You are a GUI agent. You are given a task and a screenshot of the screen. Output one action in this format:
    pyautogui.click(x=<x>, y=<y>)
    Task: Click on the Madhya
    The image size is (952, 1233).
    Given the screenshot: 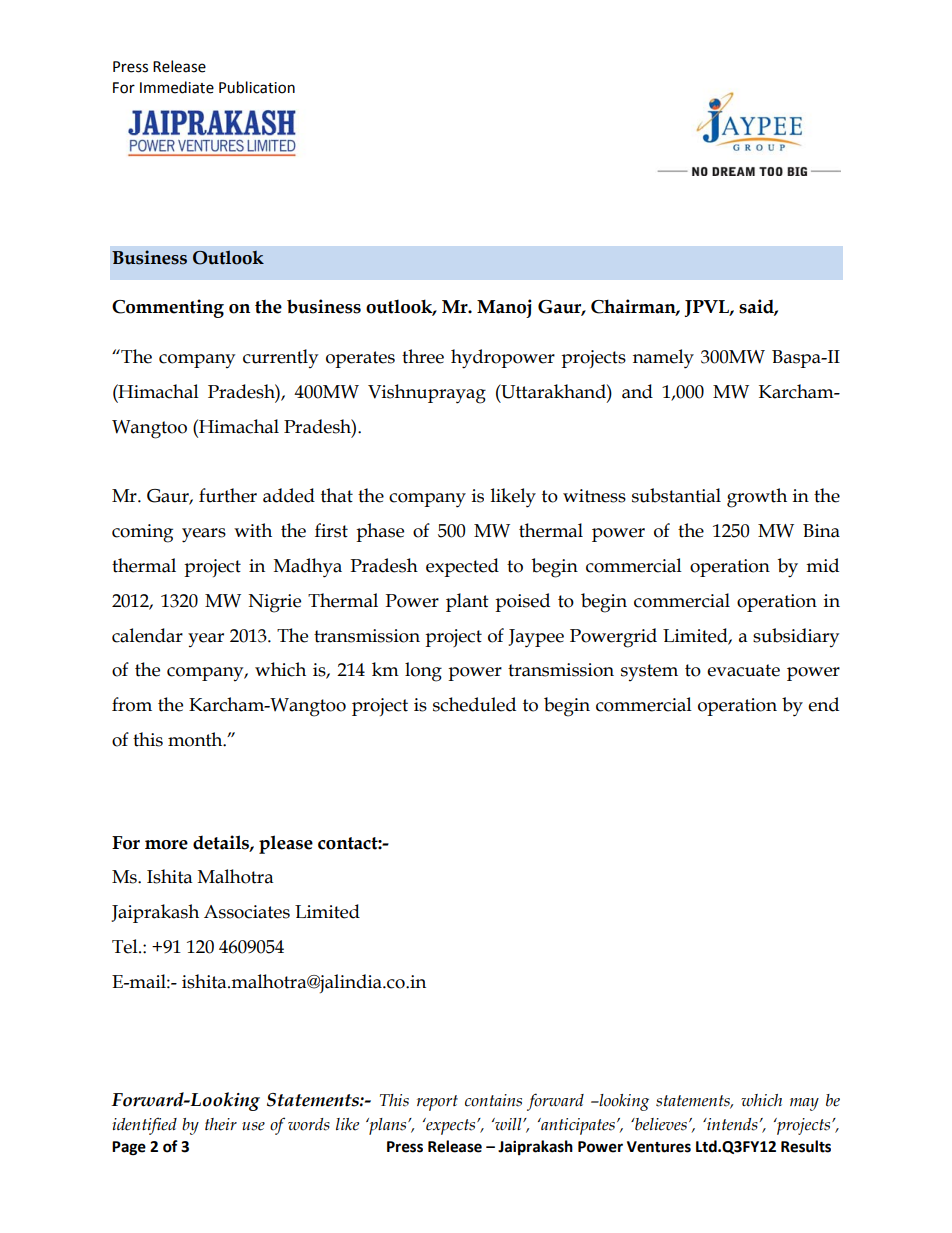 What is the action you would take?
    pyautogui.click(x=308, y=568)
